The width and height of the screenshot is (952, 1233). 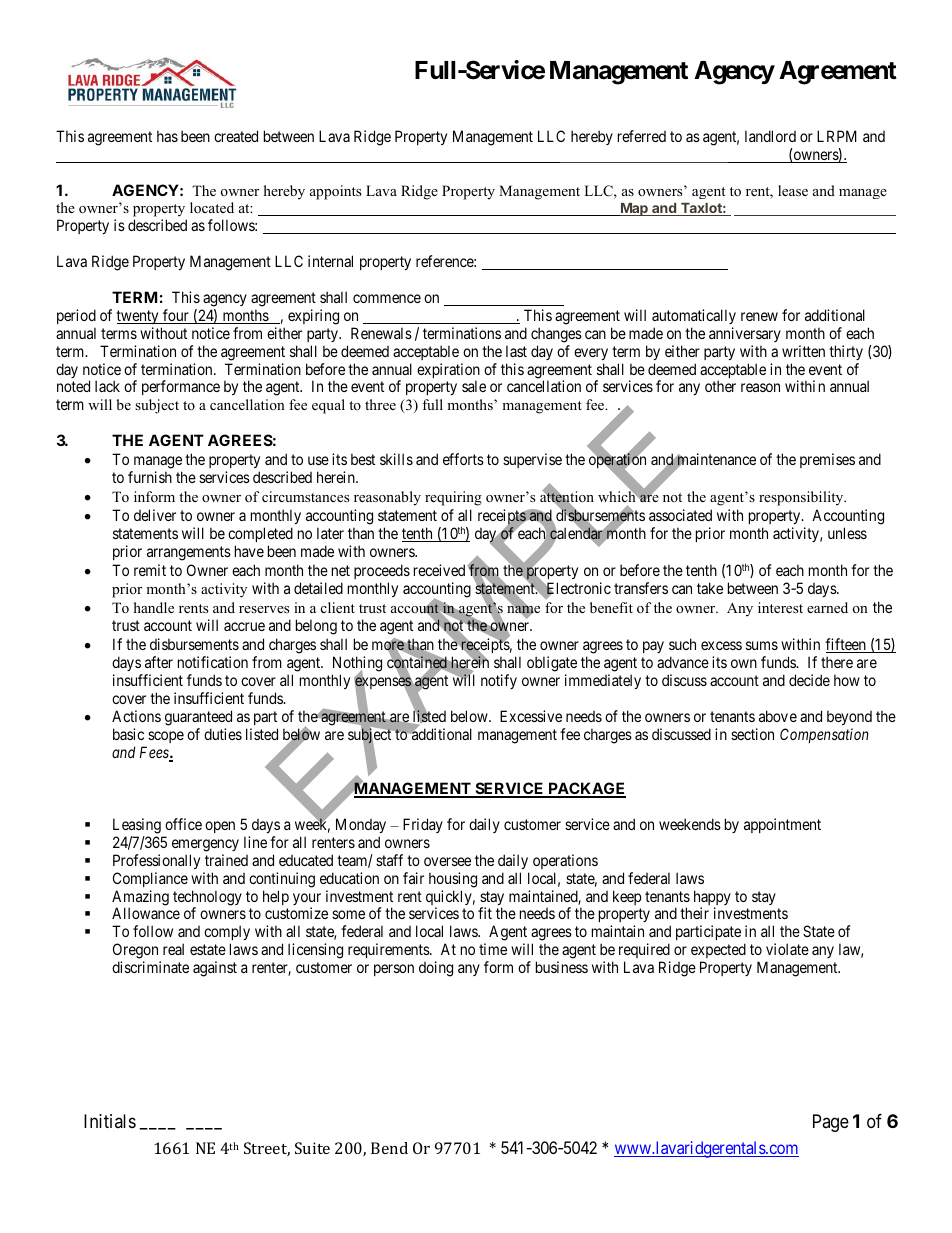 I want to click on Page, so click(x=831, y=1123).
